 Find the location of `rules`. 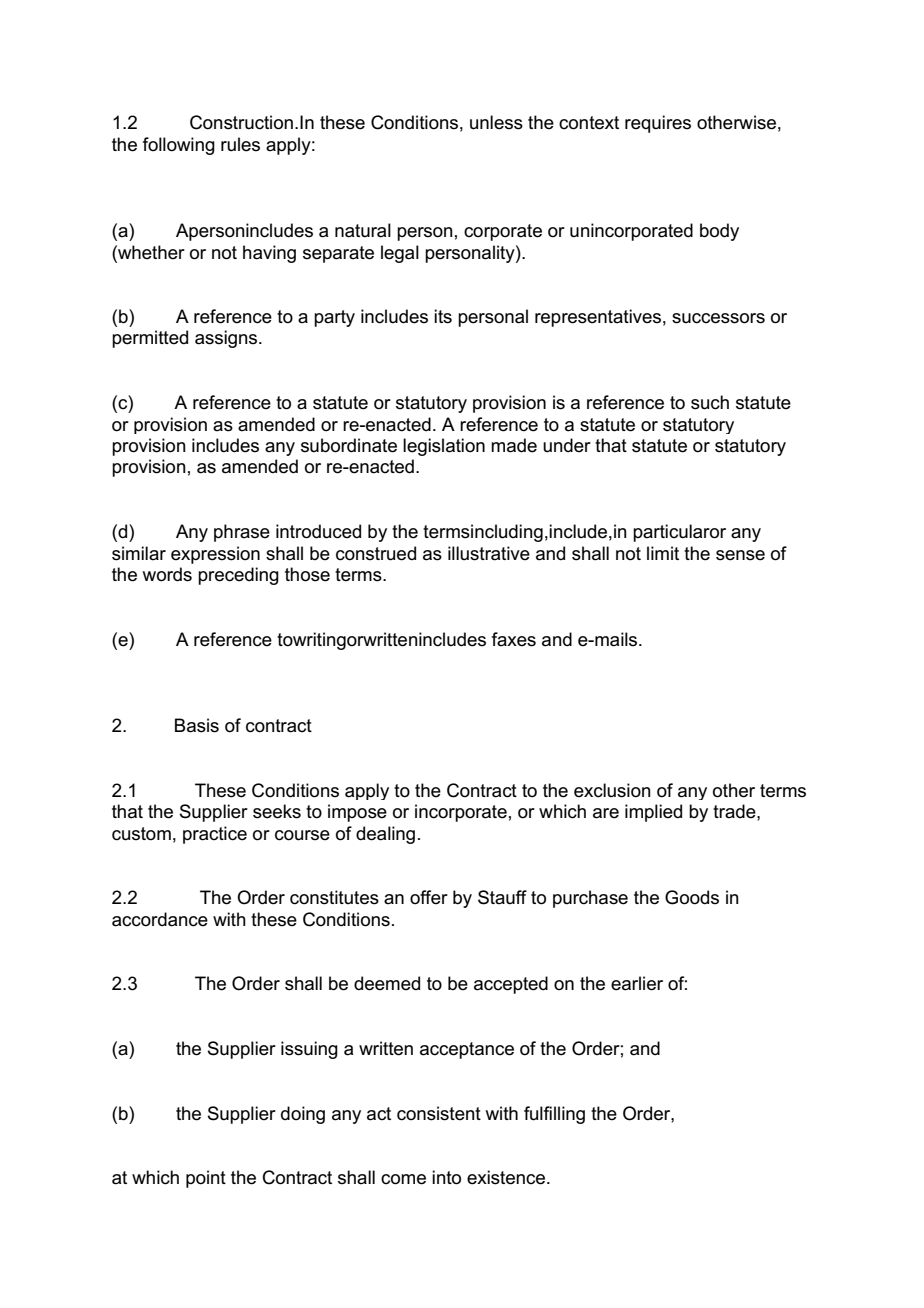

rules is located at coordinates (240, 144).
